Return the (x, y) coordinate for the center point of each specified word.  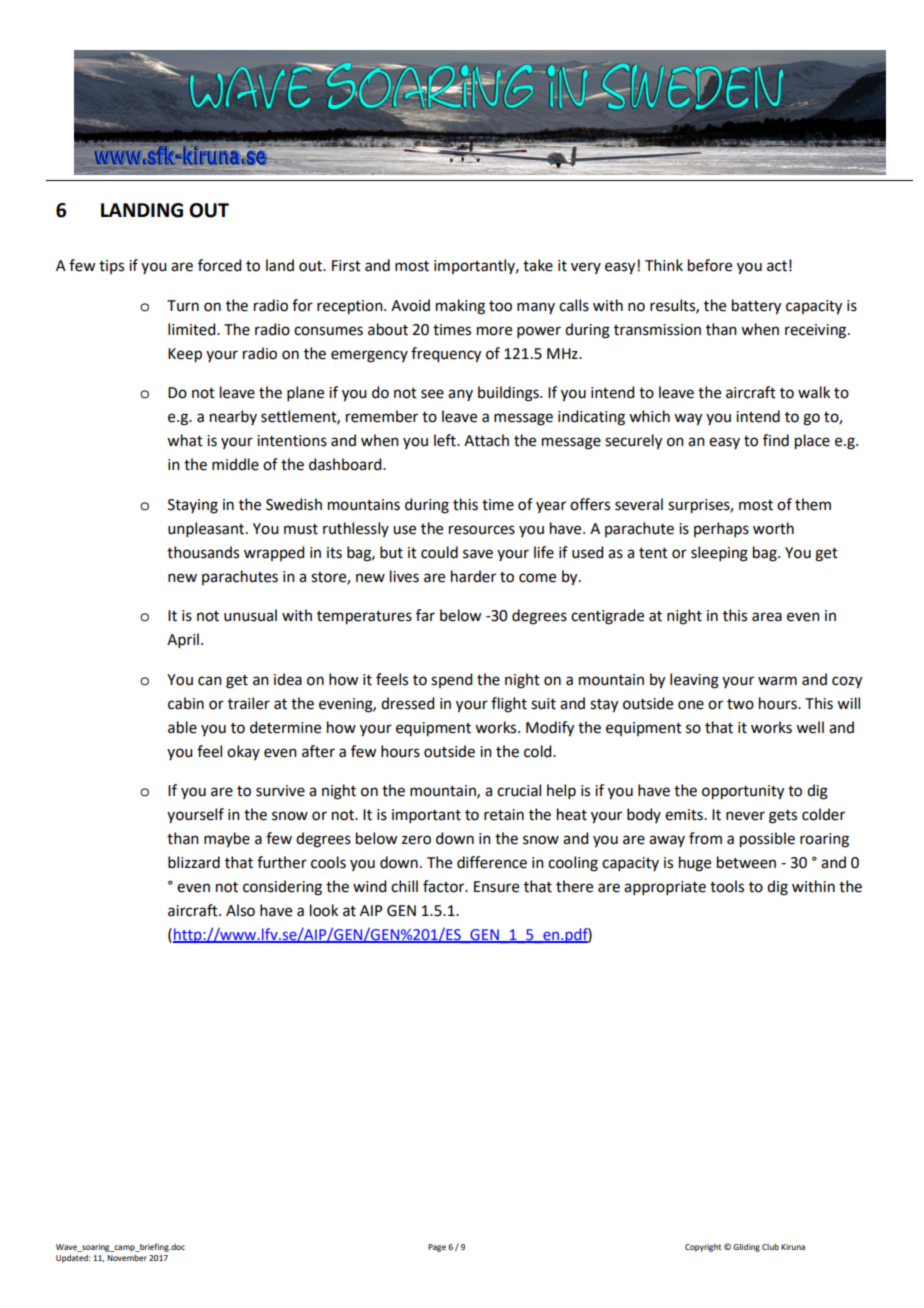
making (460, 307)
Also (240, 910)
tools (727, 886)
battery (756, 307)
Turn (183, 306)
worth (773, 528)
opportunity (743, 792)
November (127, 1258)
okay (243, 752)
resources (482, 530)
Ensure (496, 887)
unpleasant (207, 529)
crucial (519, 790)
